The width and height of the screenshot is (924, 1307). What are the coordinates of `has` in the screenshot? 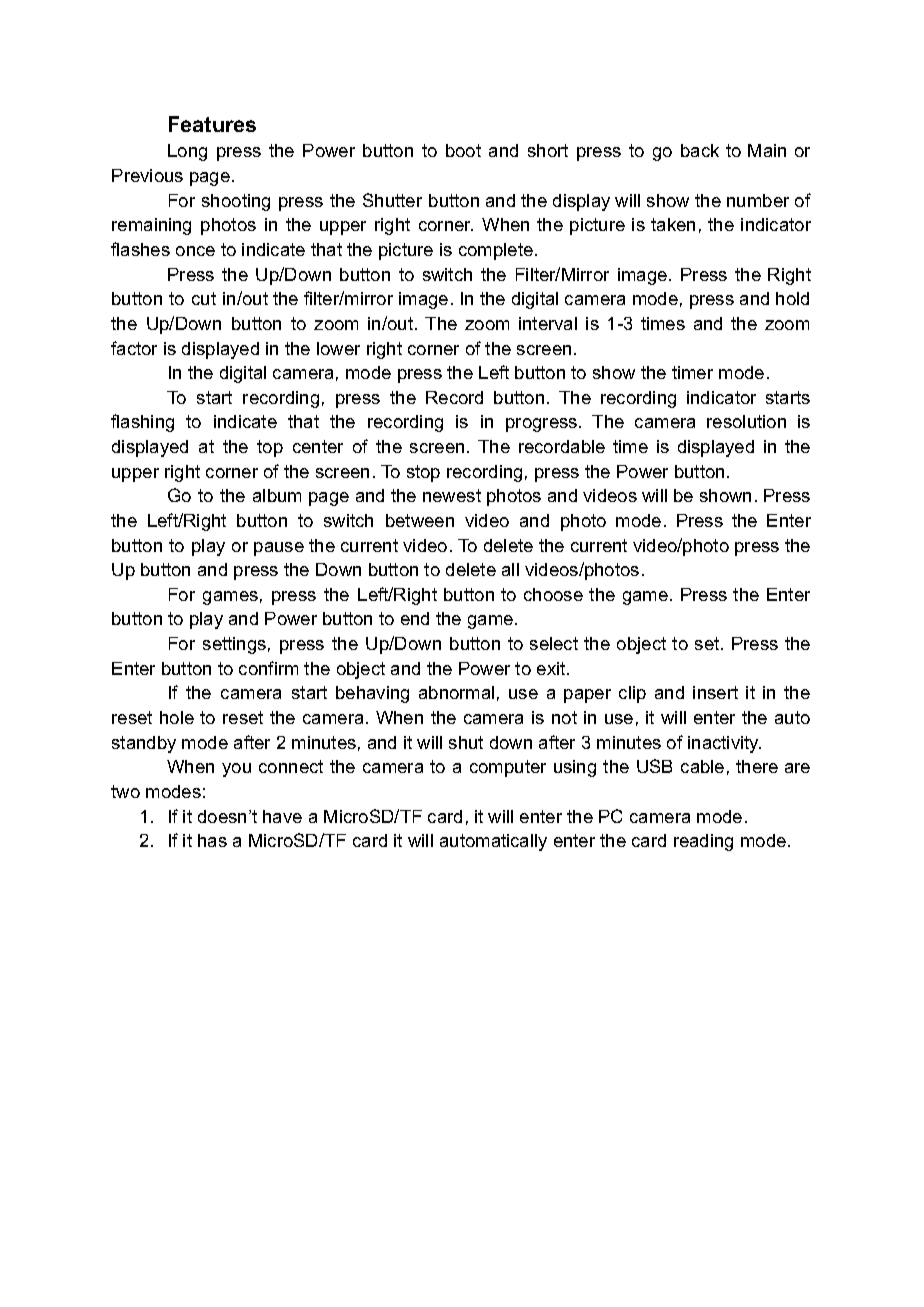 It's located at (212, 840).
